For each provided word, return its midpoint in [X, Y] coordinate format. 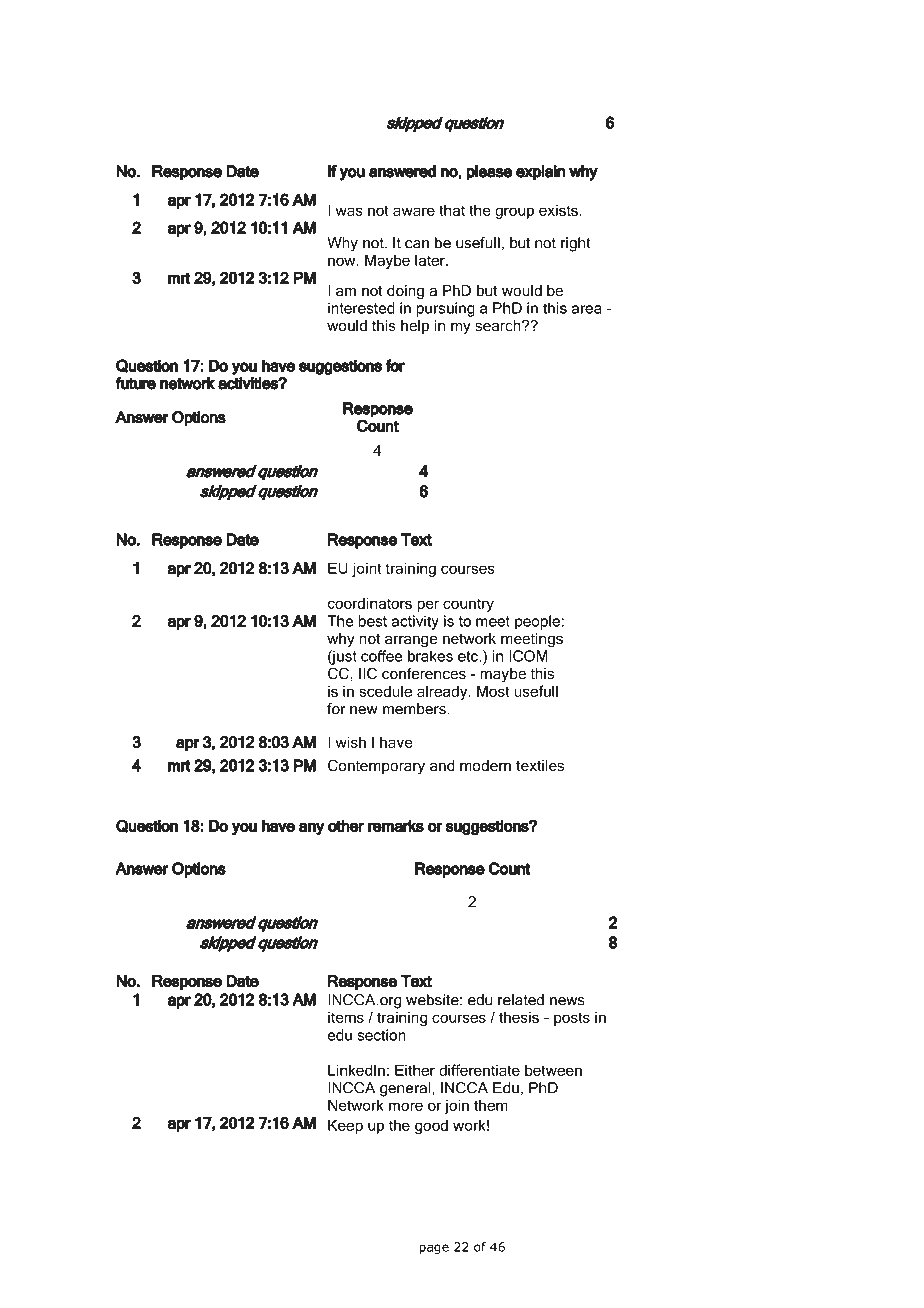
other [346, 826]
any [312, 828]
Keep [345, 1126]
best [372, 621]
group [514, 213]
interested [361, 308]
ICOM [528, 656]
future [135, 383]
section [381, 1035]
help [415, 327]
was [349, 211]
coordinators [370, 603]
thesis [519, 1017]
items [346, 1017]
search [499, 325]
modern [485, 765]
